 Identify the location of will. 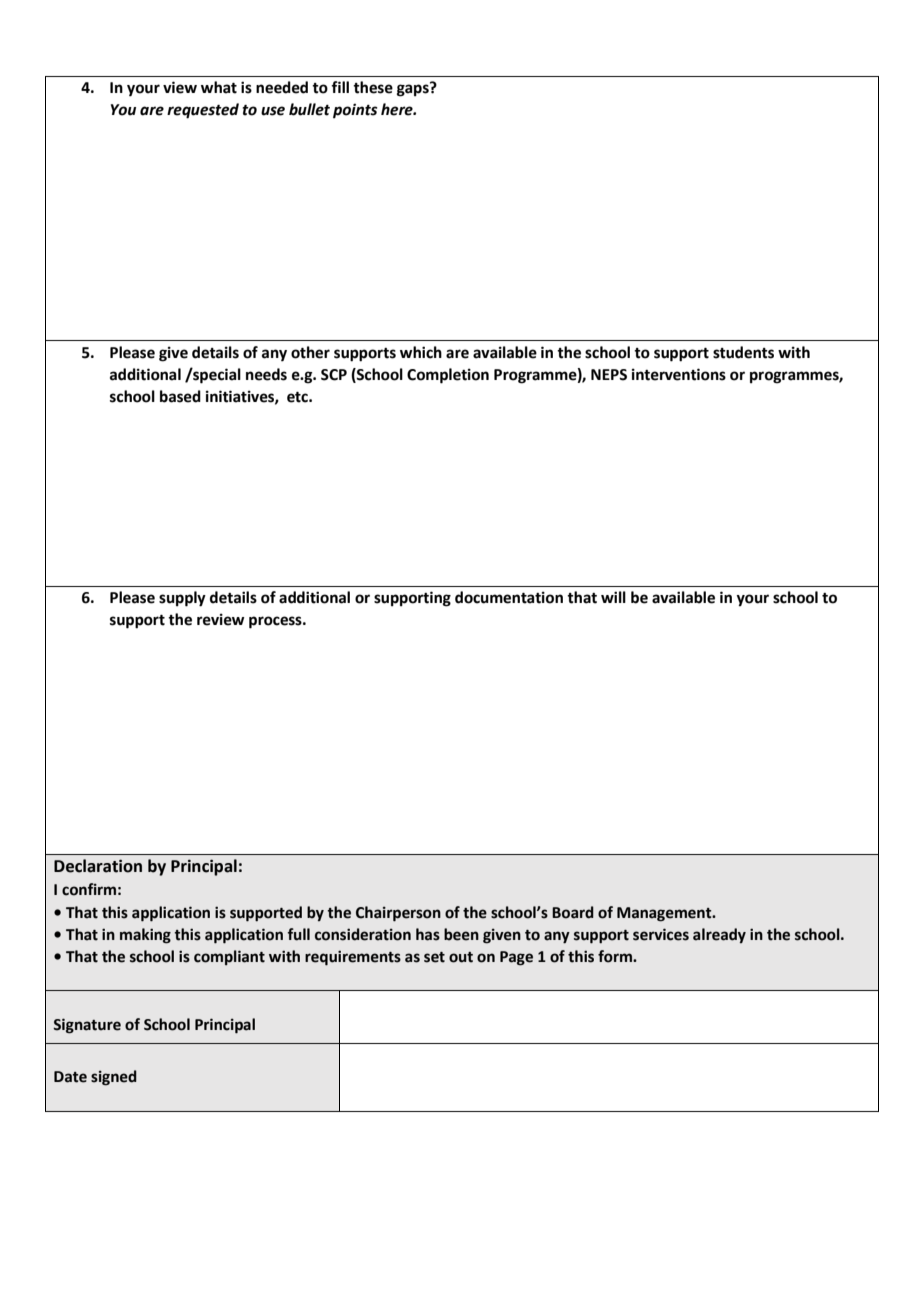
(613, 597).
